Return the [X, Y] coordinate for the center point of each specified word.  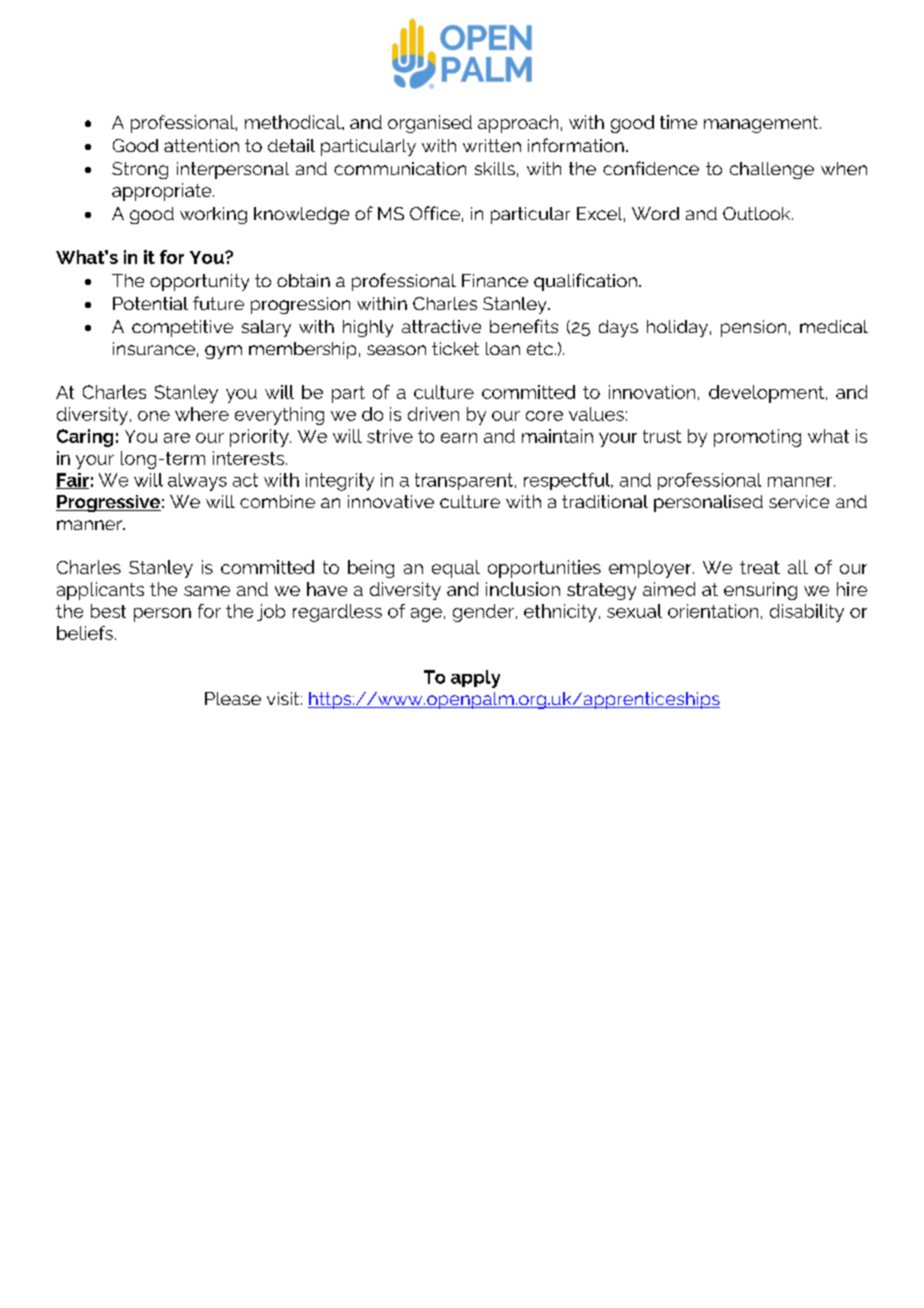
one [154, 416]
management [762, 124]
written [492, 145]
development [768, 394]
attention [201, 145]
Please [233, 698]
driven [433, 414]
